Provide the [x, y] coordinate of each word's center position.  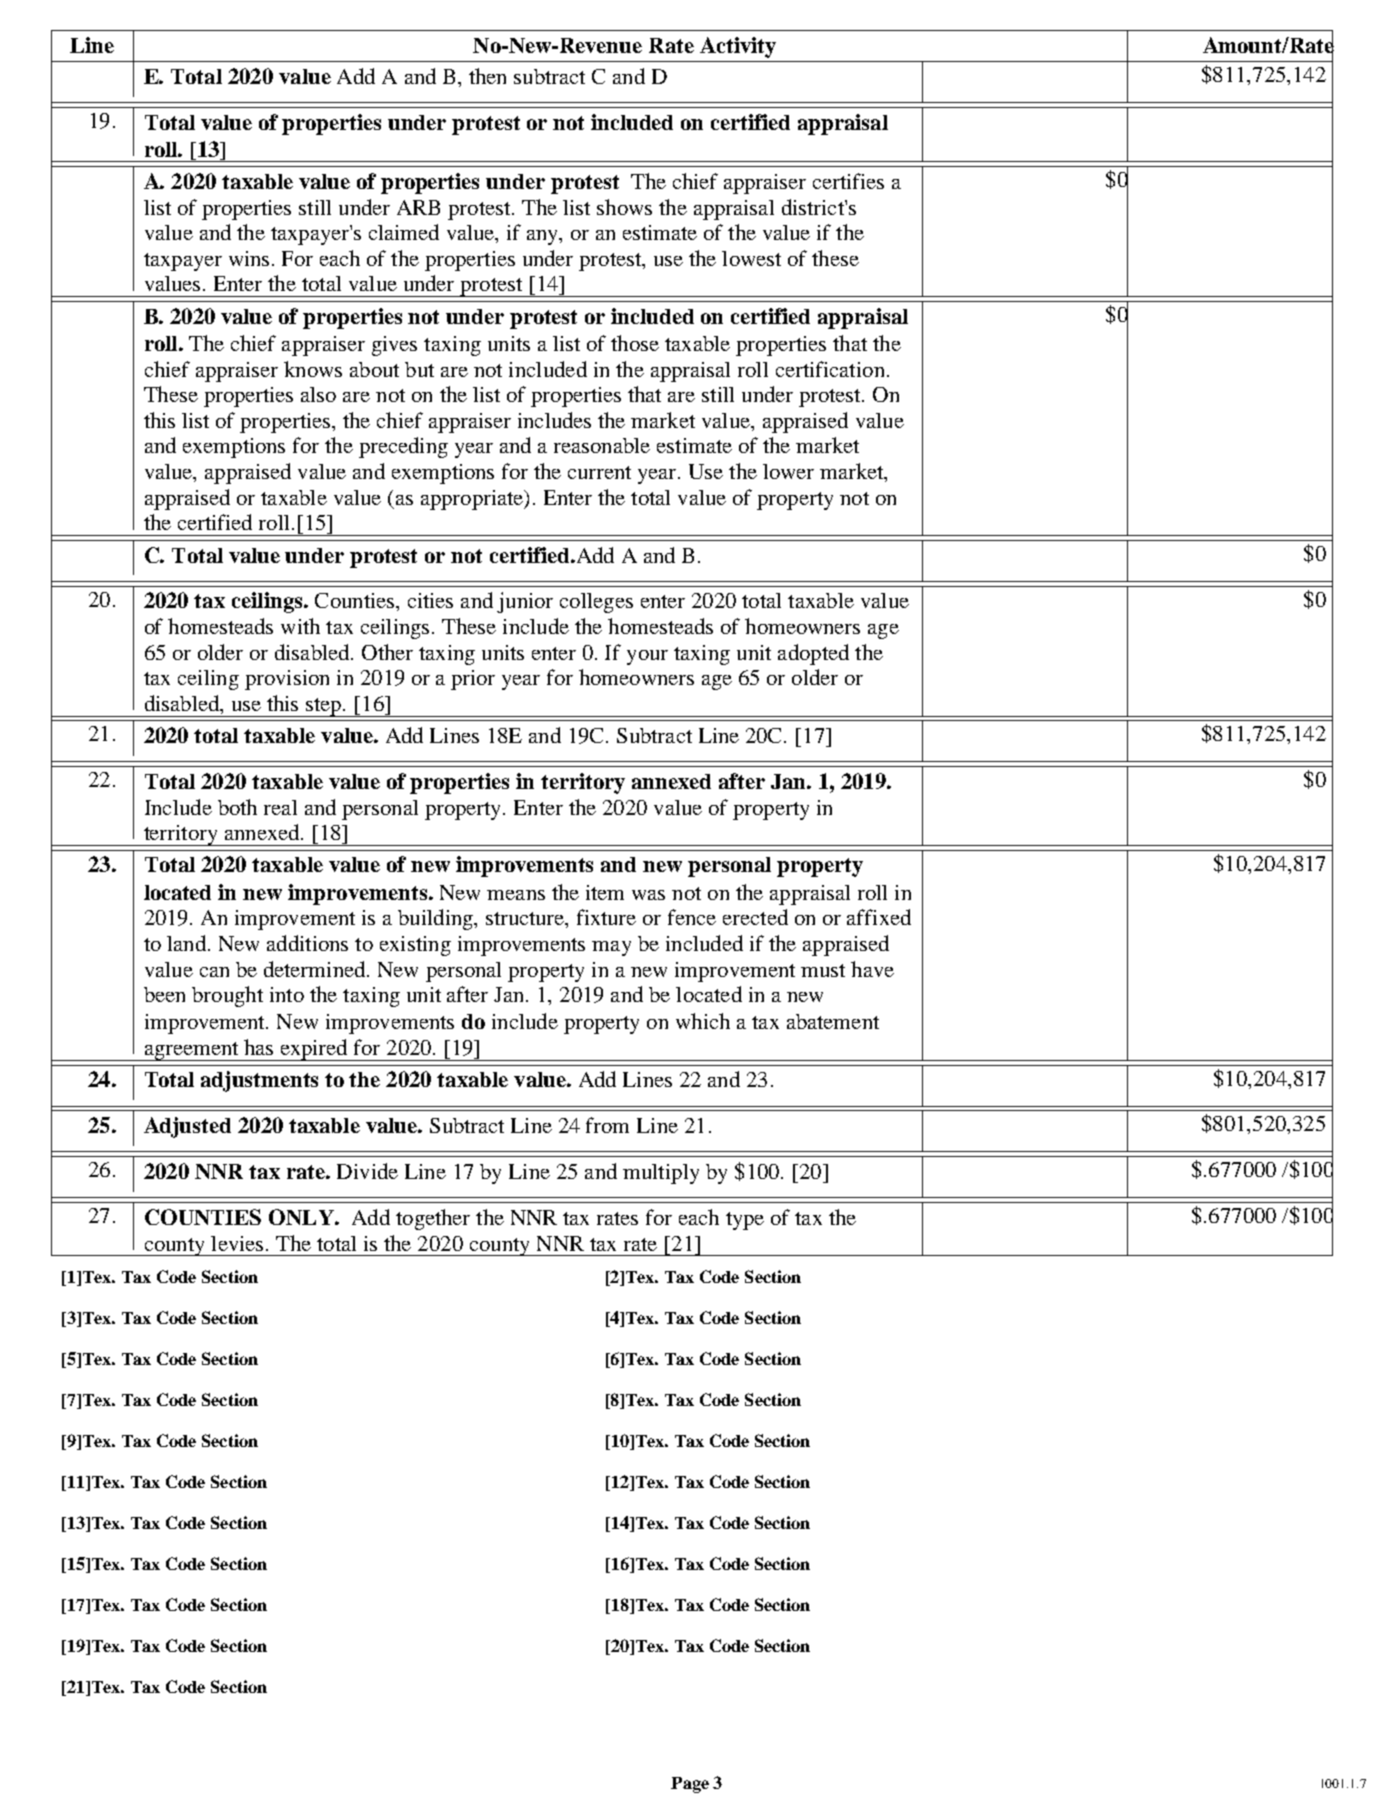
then [487, 76]
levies [237, 1243]
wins [249, 258]
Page [690, 1785]
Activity [738, 47]
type [745, 1221]
